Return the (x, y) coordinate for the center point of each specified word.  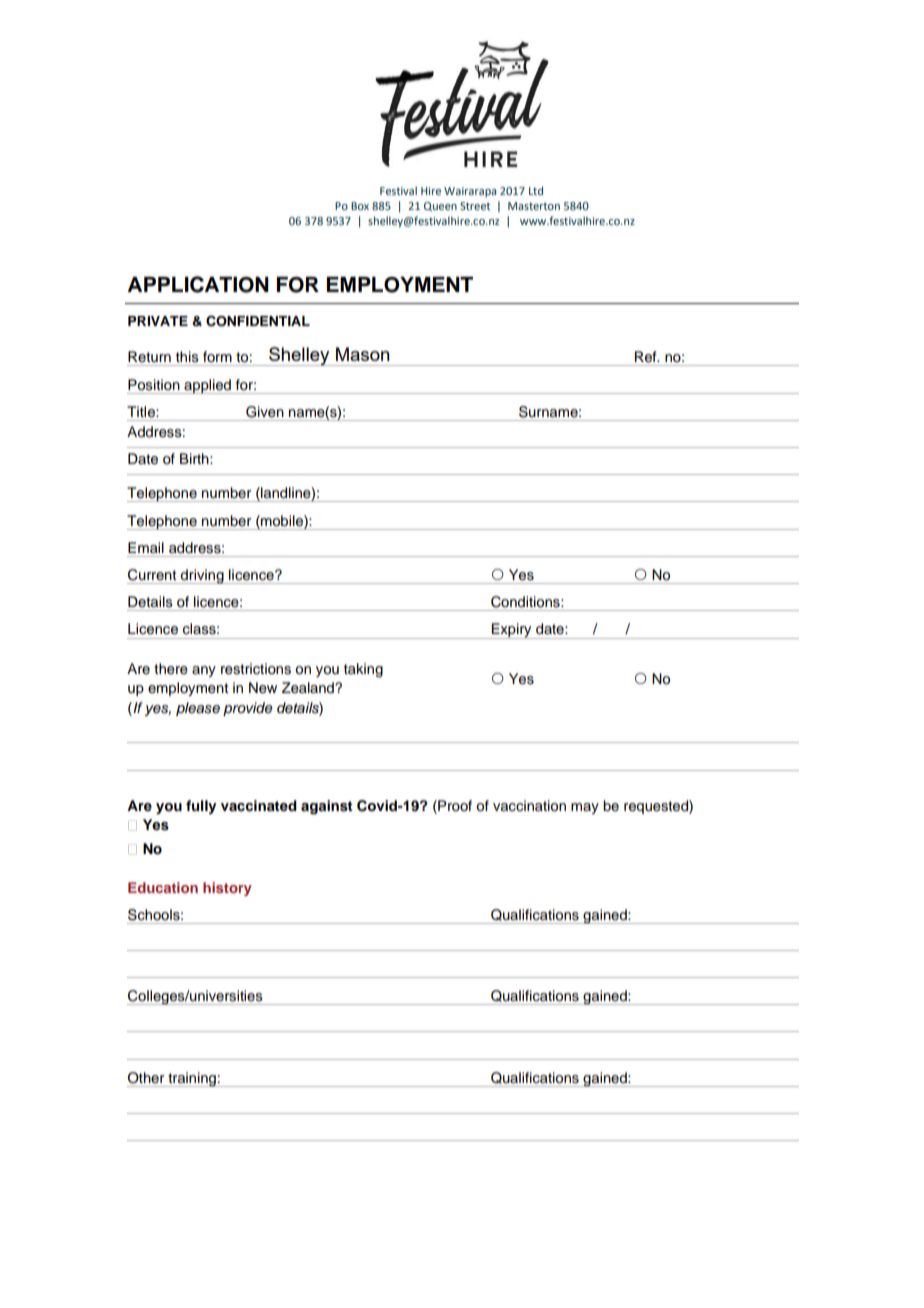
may (585, 808)
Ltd (536, 190)
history (227, 889)
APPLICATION (198, 284)
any (204, 671)
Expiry (511, 631)
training (192, 1079)
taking (363, 670)
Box (360, 206)
